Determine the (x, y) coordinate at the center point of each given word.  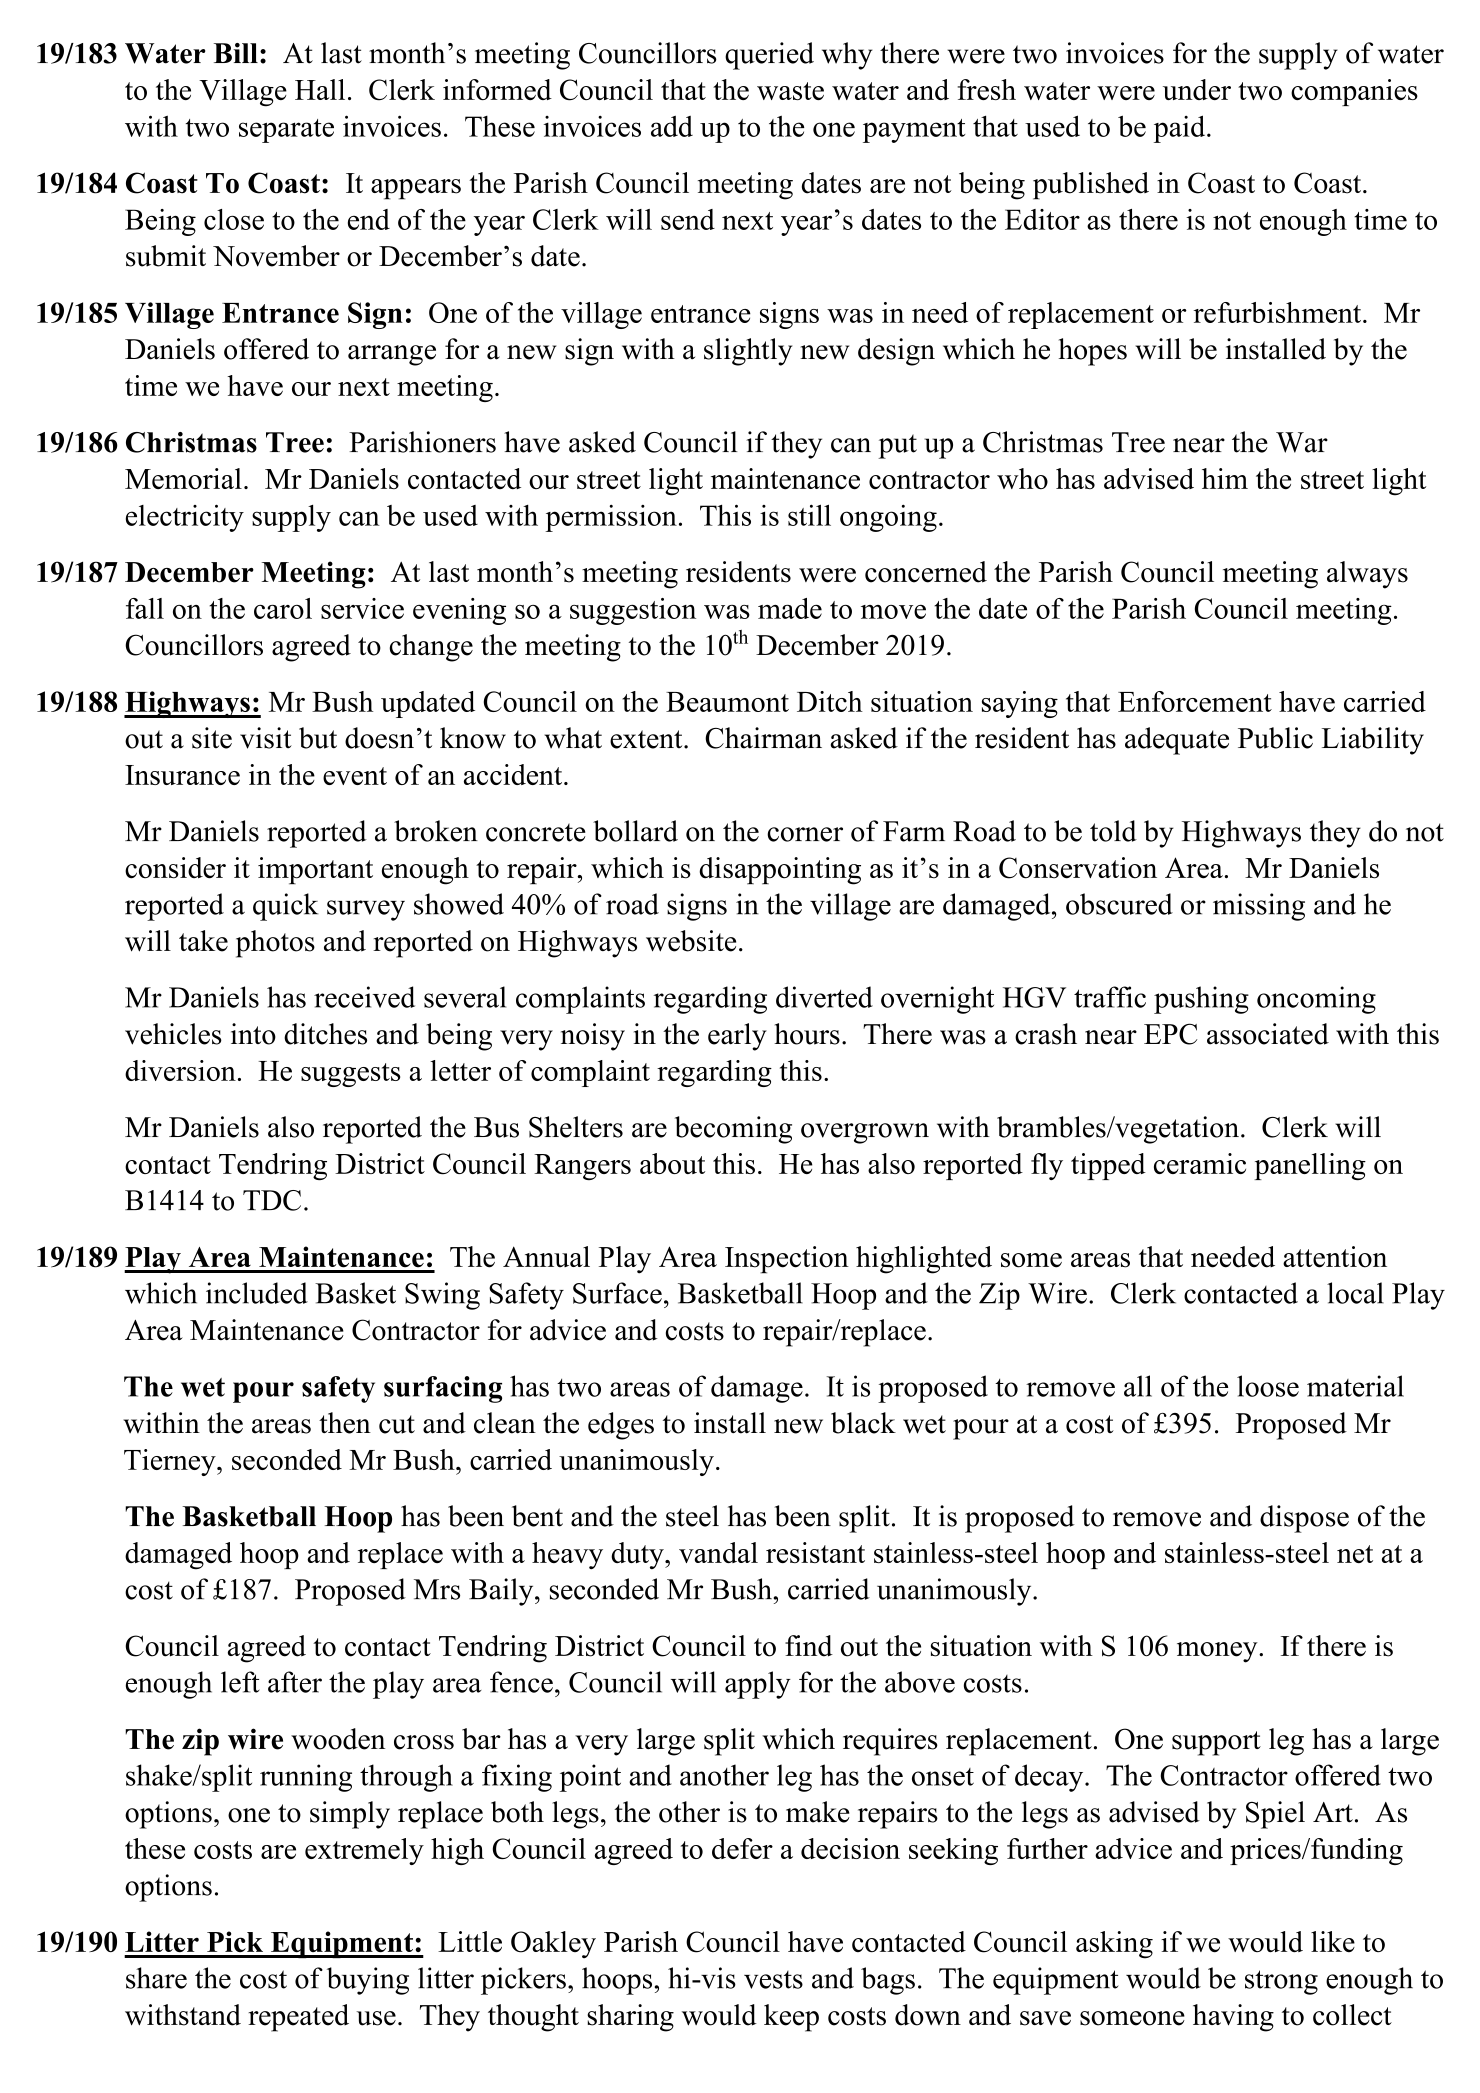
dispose (1304, 1519)
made (790, 608)
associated (1268, 1034)
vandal (718, 1552)
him (1225, 478)
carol (283, 608)
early (737, 1037)
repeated (298, 2018)
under (1197, 89)
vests (773, 1980)
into (253, 1034)
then (345, 1423)
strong (1281, 1982)
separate (286, 131)
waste (790, 91)
